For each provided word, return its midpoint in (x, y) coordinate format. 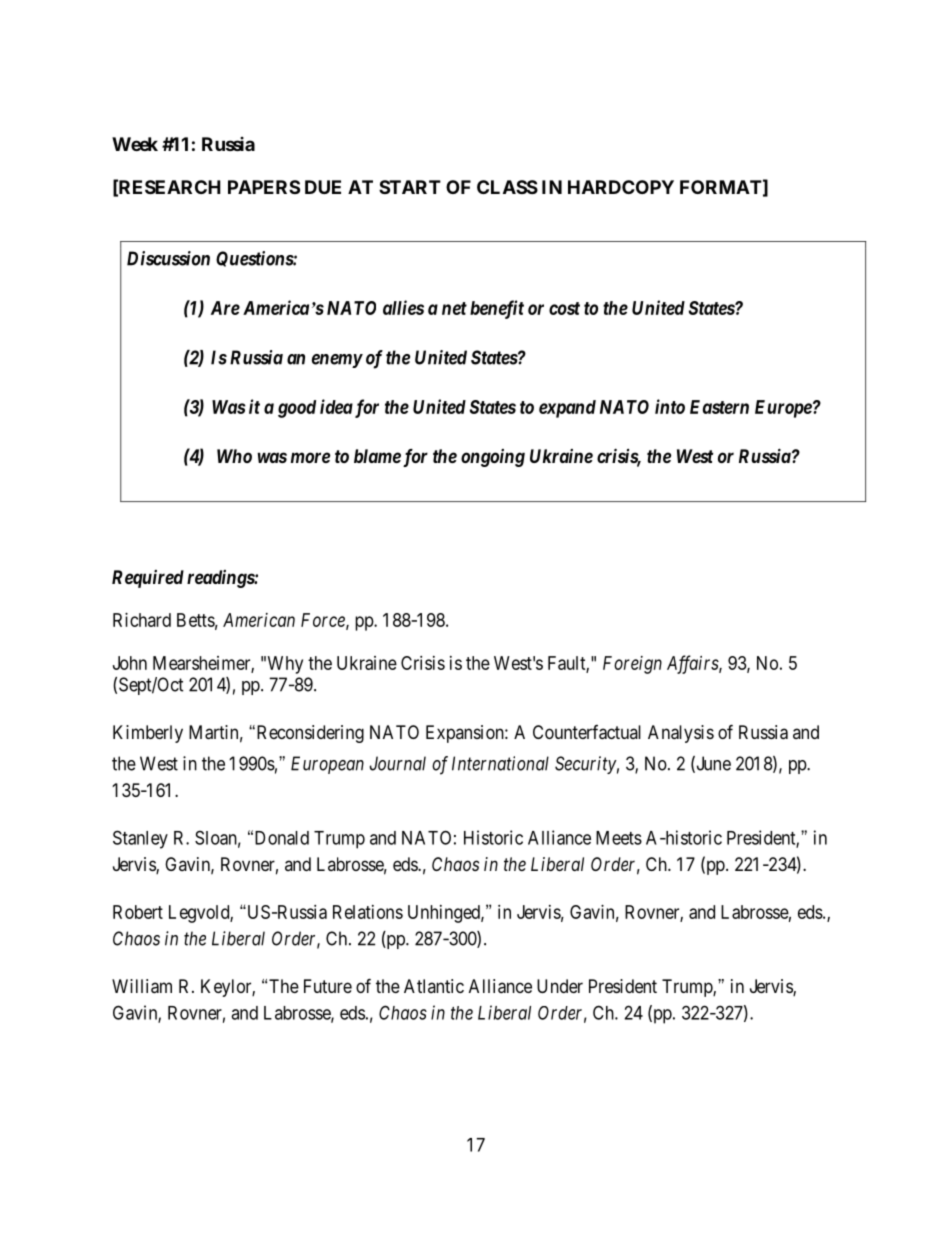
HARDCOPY (621, 187)
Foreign (632, 665)
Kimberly (148, 734)
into (670, 406)
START (410, 187)
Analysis (681, 734)
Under (560, 986)
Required (148, 579)
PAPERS (264, 187)
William (142, 986)
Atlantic (434, 986)
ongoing (493, 458)
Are (225, 308)
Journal (398, 763)
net (454, 308)
